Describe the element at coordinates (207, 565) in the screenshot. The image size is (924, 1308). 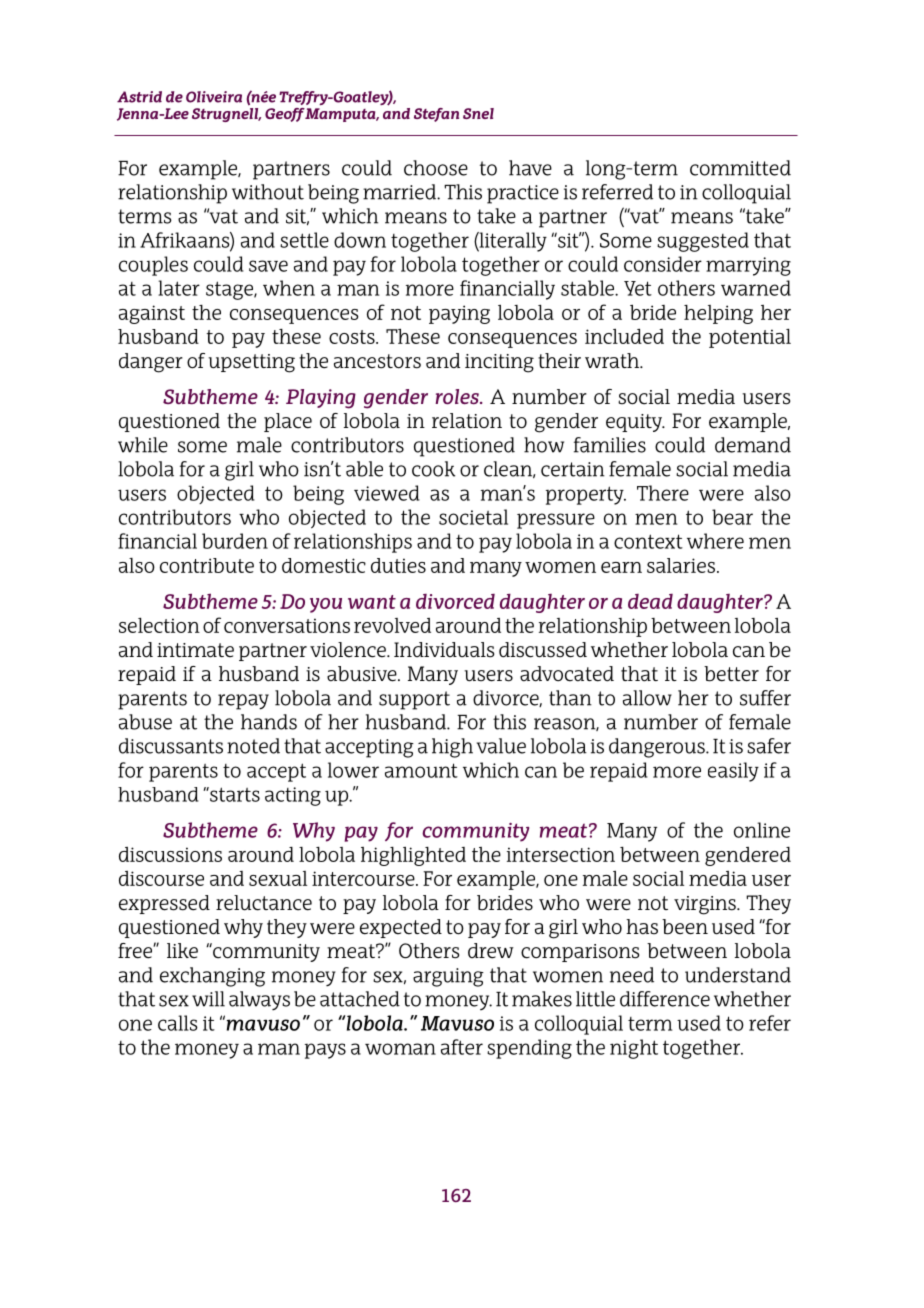
I see `contribute` at that location.
